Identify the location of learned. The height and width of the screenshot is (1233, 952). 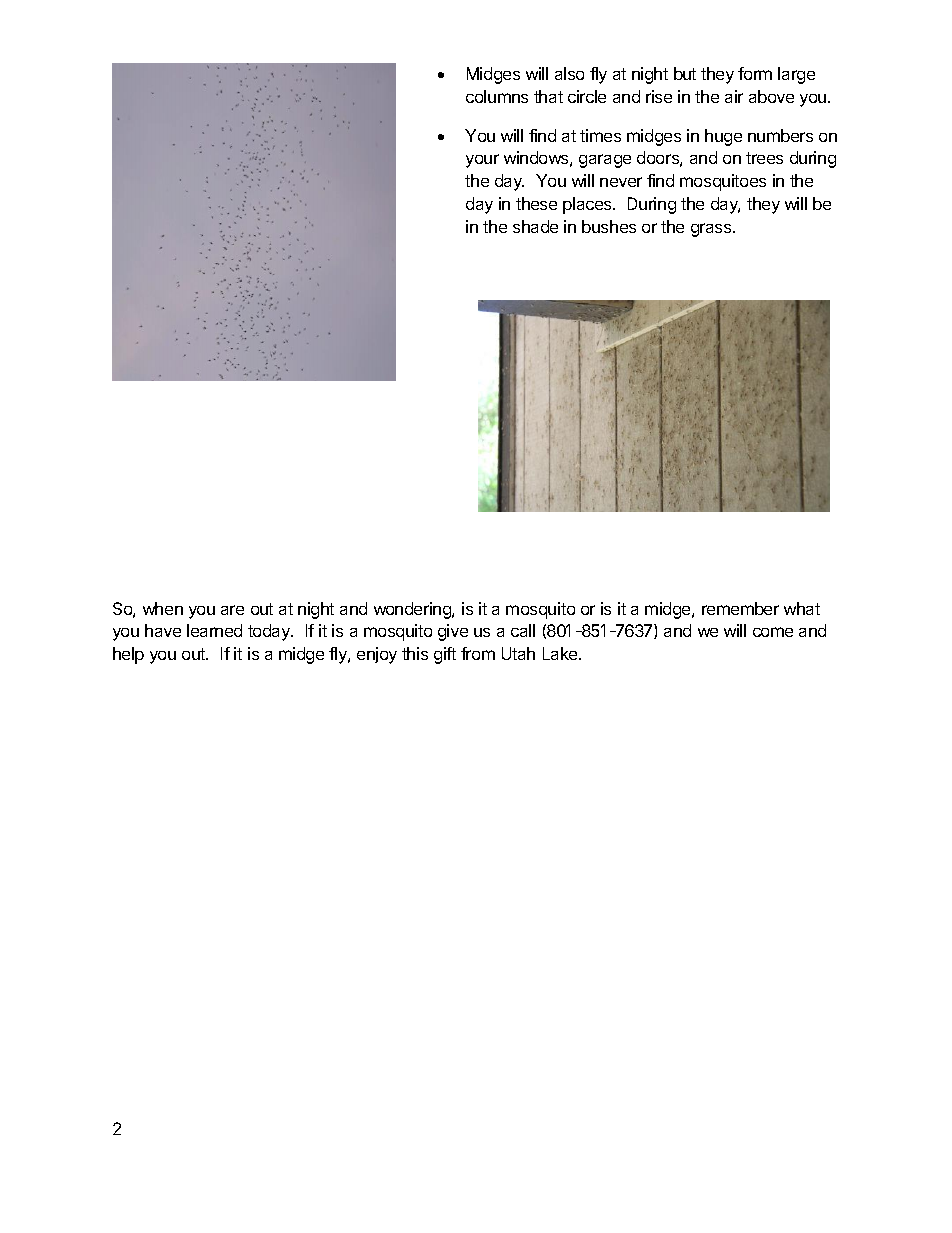
(214, 630).
